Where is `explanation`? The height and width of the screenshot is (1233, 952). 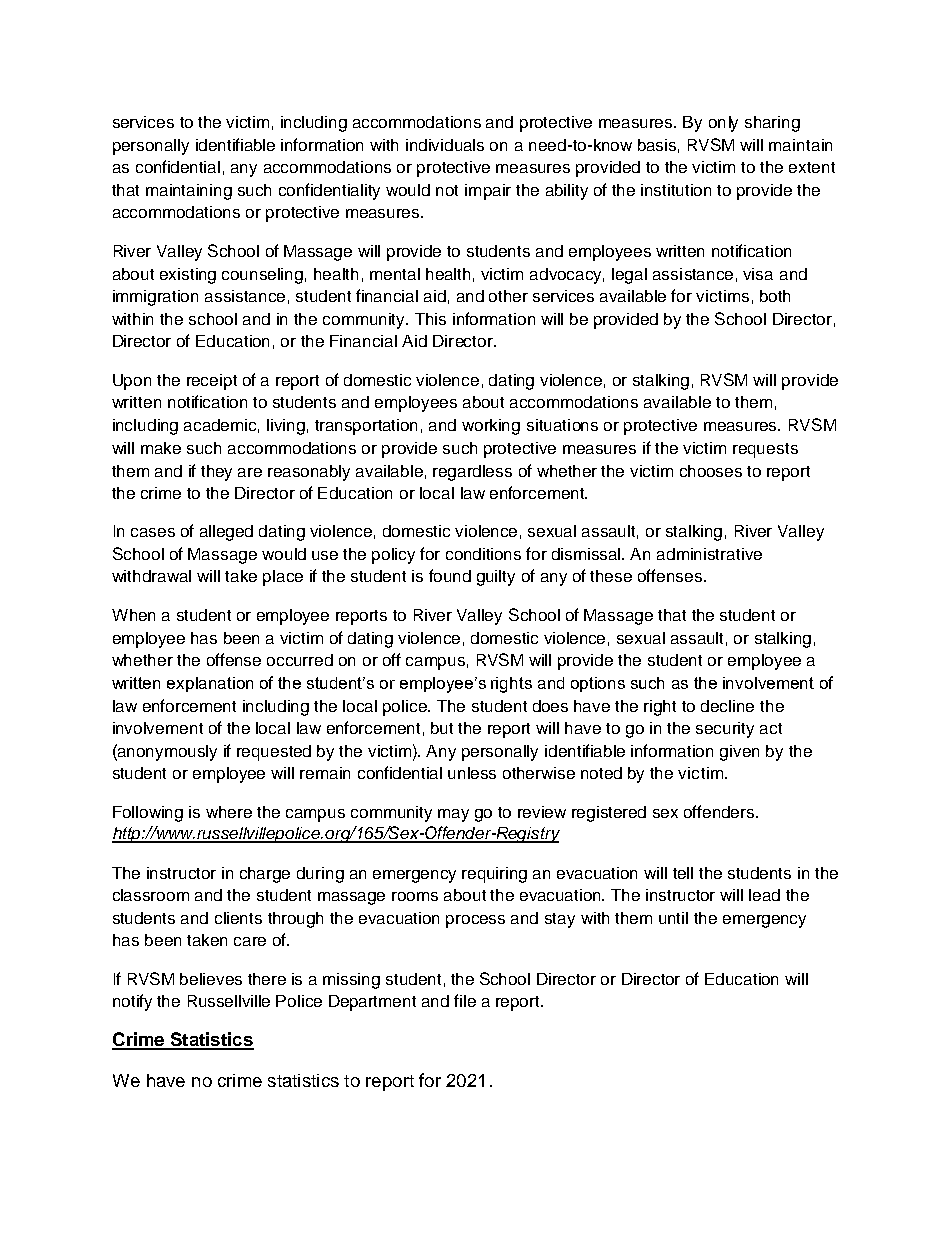 explanation is located at coordinates (210, 684).
